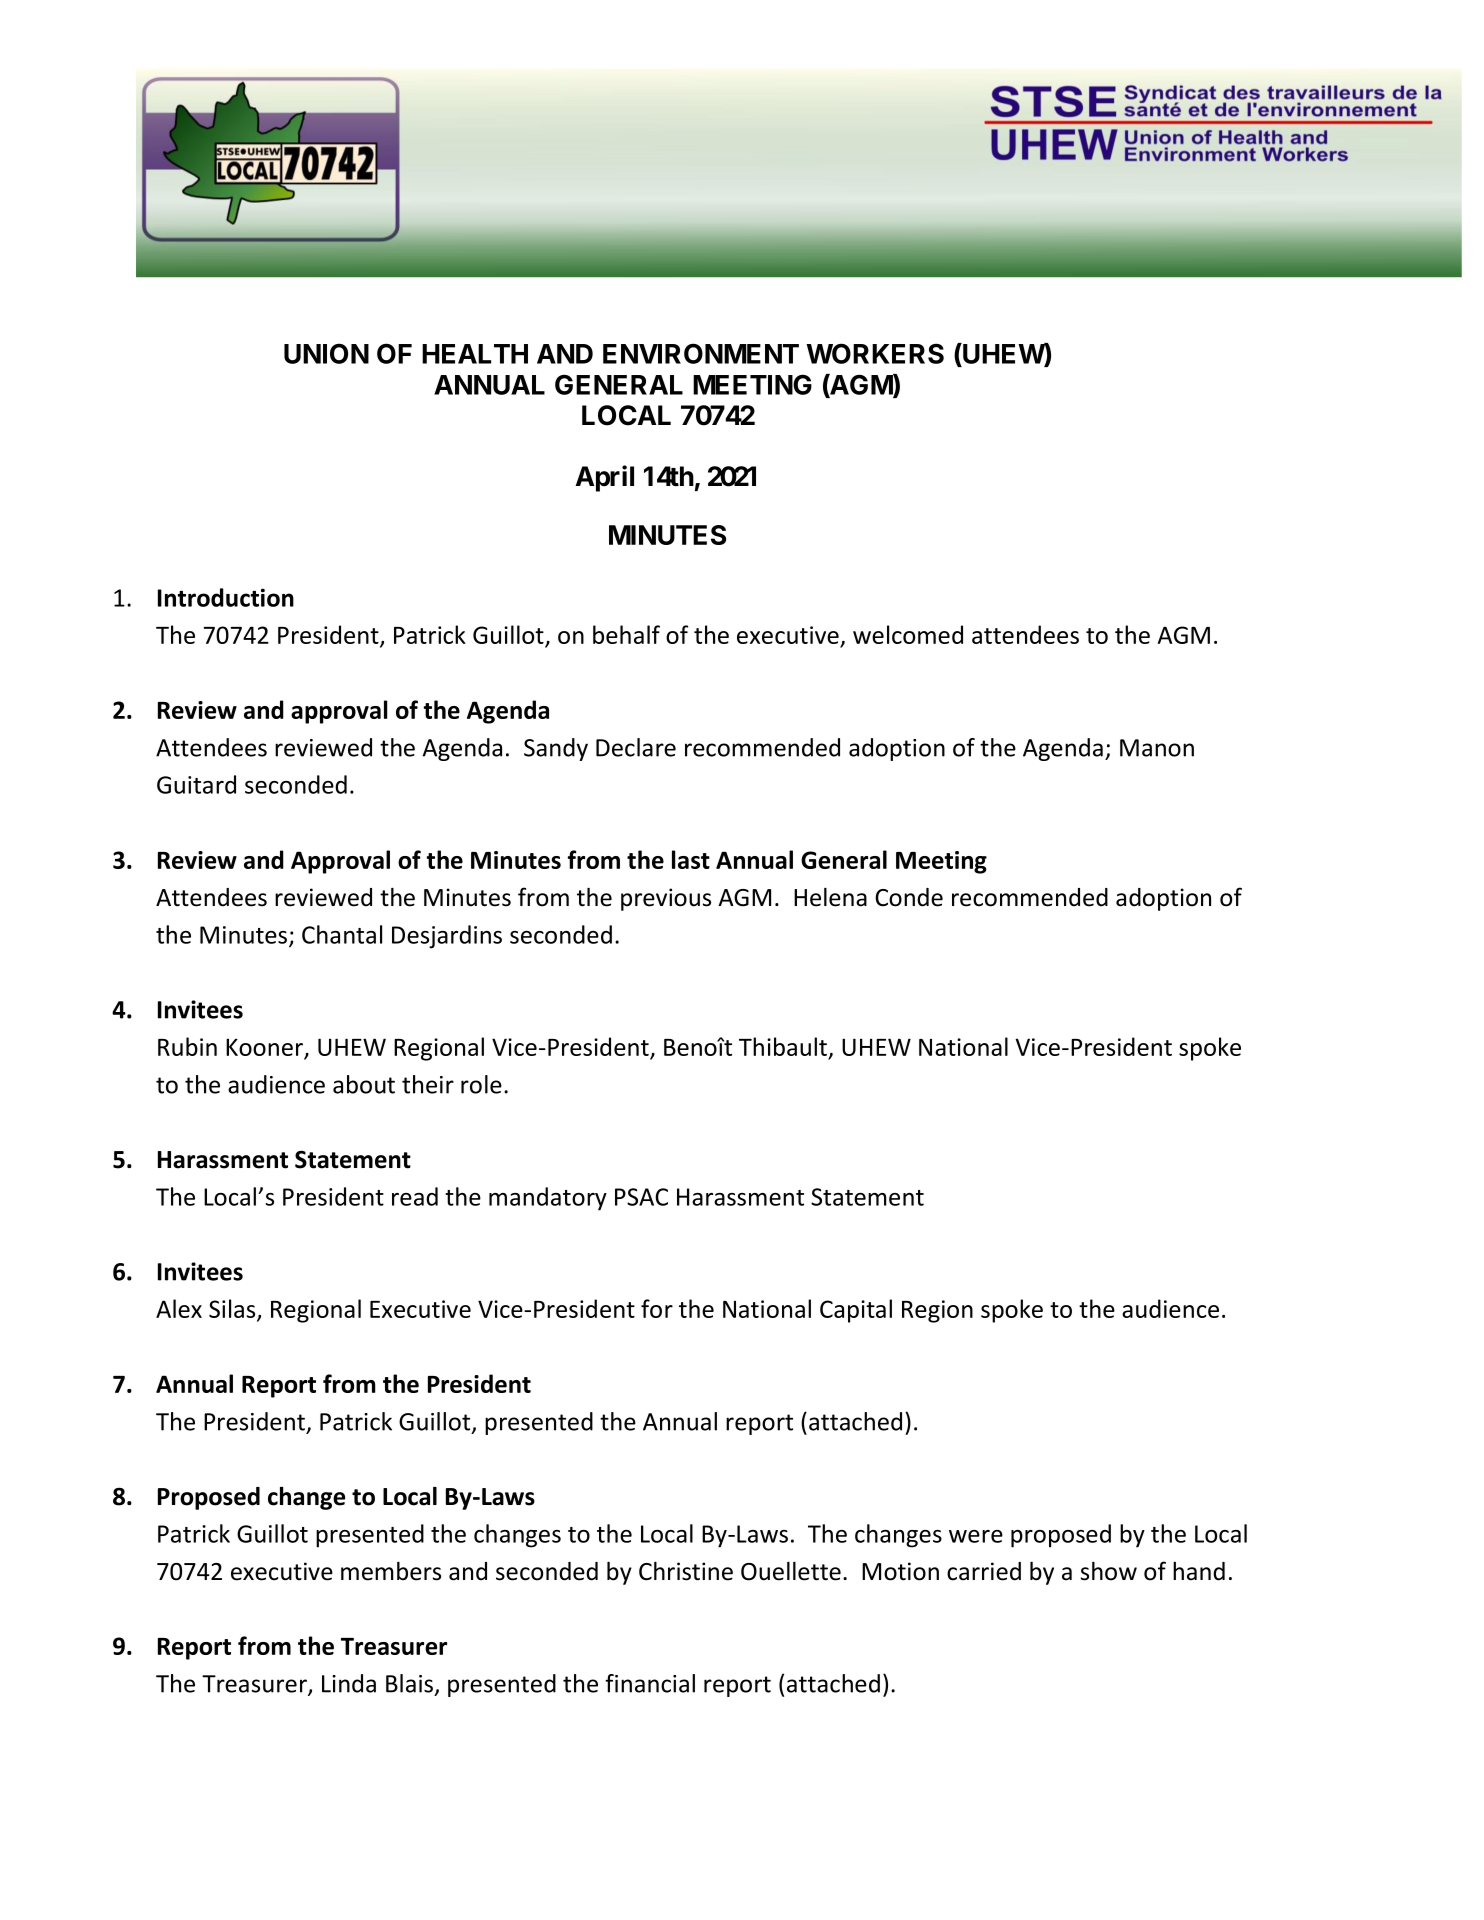 Image resolution: width=1484 pixels, height=1920 pixels. What do you see at coordinates (701, 353) in the screenshot?
I see `ENVIRONMENT` at bounding box center [701, 353].
